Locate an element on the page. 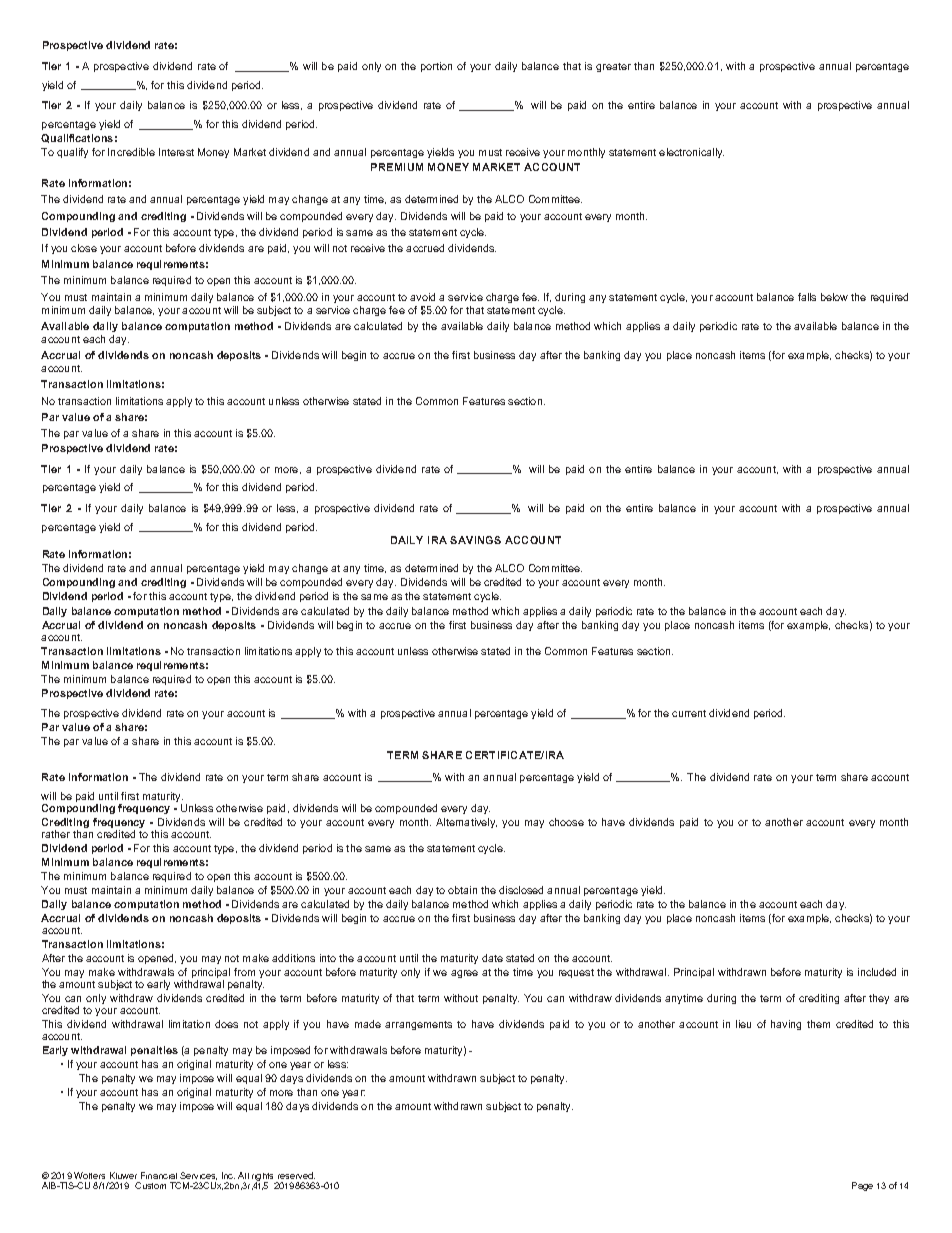  Financial is located at coordinates (159, 1175).
